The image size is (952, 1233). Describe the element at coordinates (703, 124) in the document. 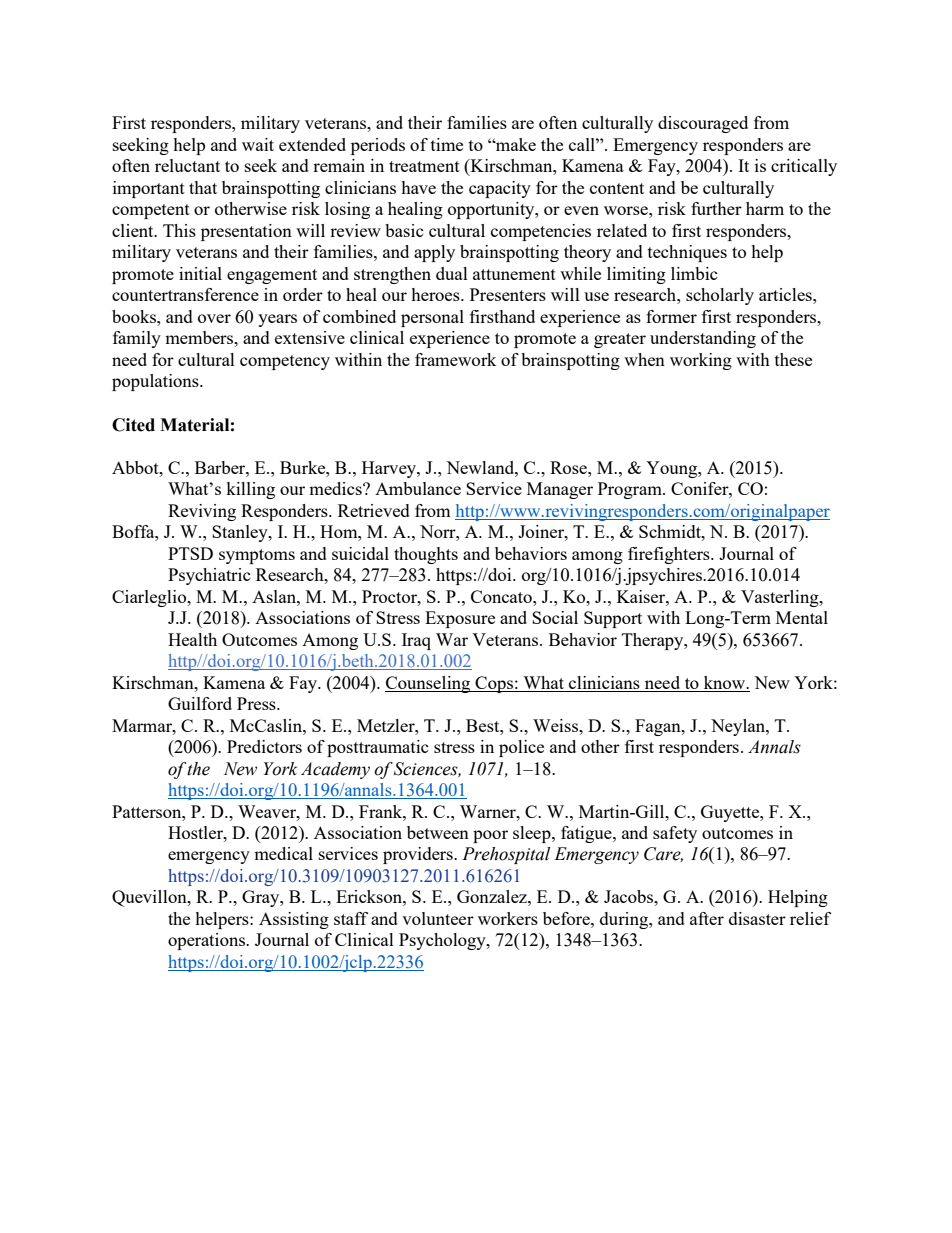

I see `discouraged` at that location.
